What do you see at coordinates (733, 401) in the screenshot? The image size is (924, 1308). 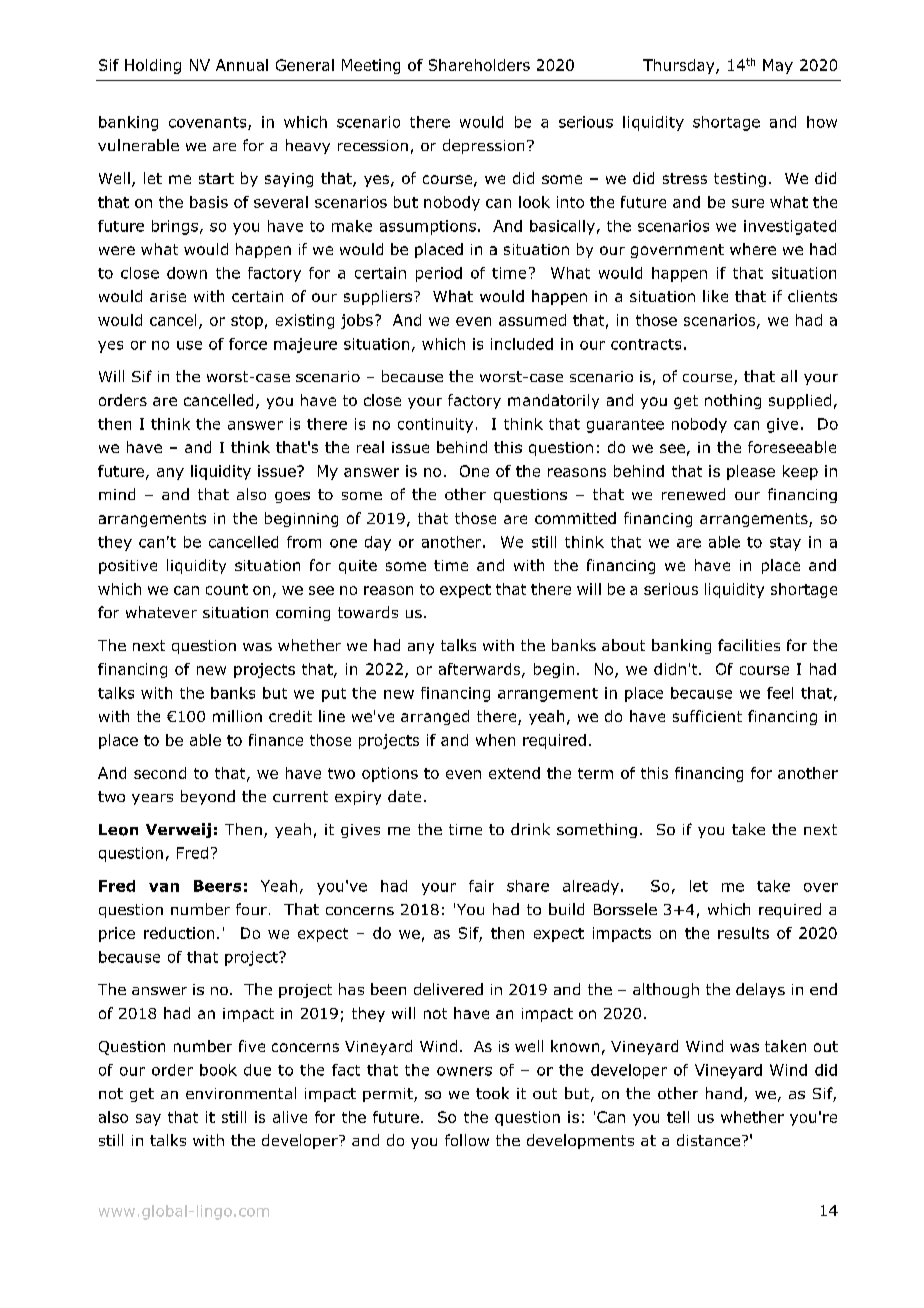 I see `nothing` at bounding box center [733, 401].
